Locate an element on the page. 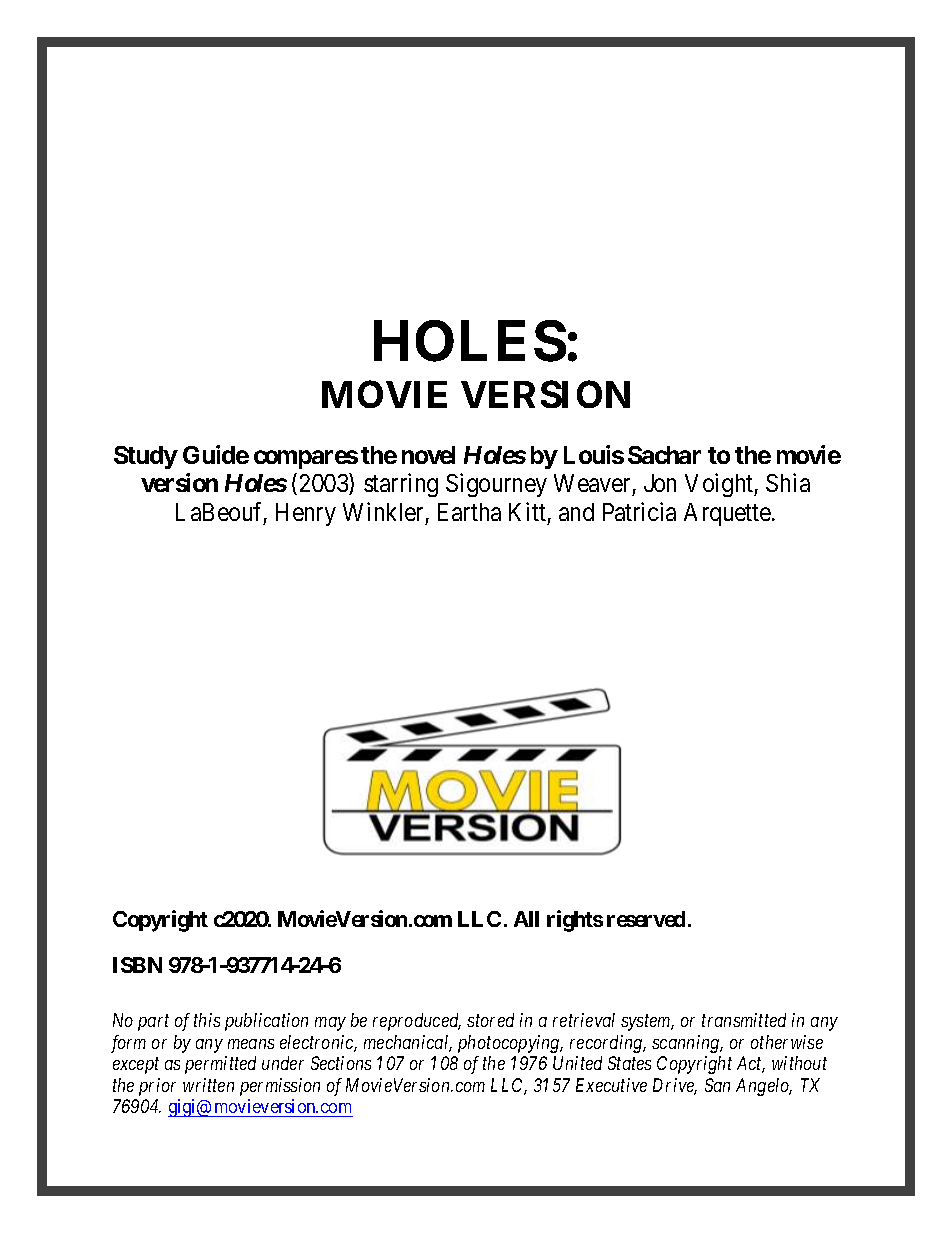  permitted is located at coordinates (220, 1065).
